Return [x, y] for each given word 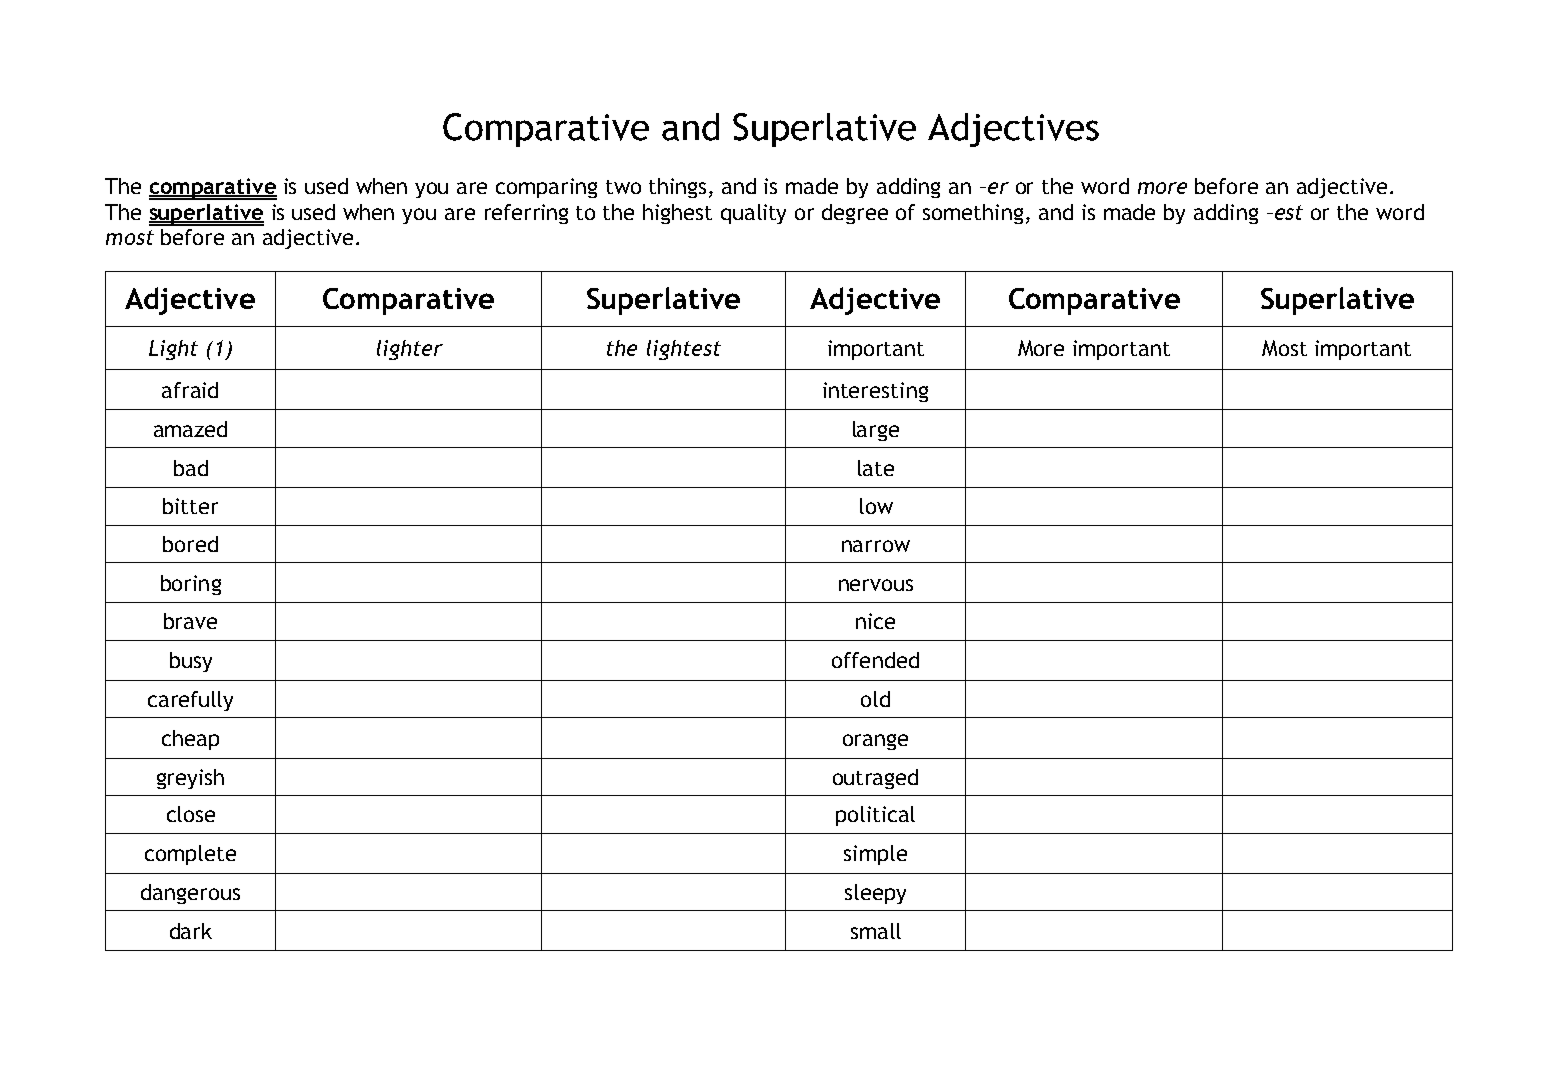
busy [191, 662]
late [876, 468]
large [876, 431]
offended [875, 660]
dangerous [190, 894]
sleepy [875, 894]
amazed [190, 429]
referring [526, 214]
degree [855, 214]
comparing [546, 188]
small [876, 931]
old [875, 699]
